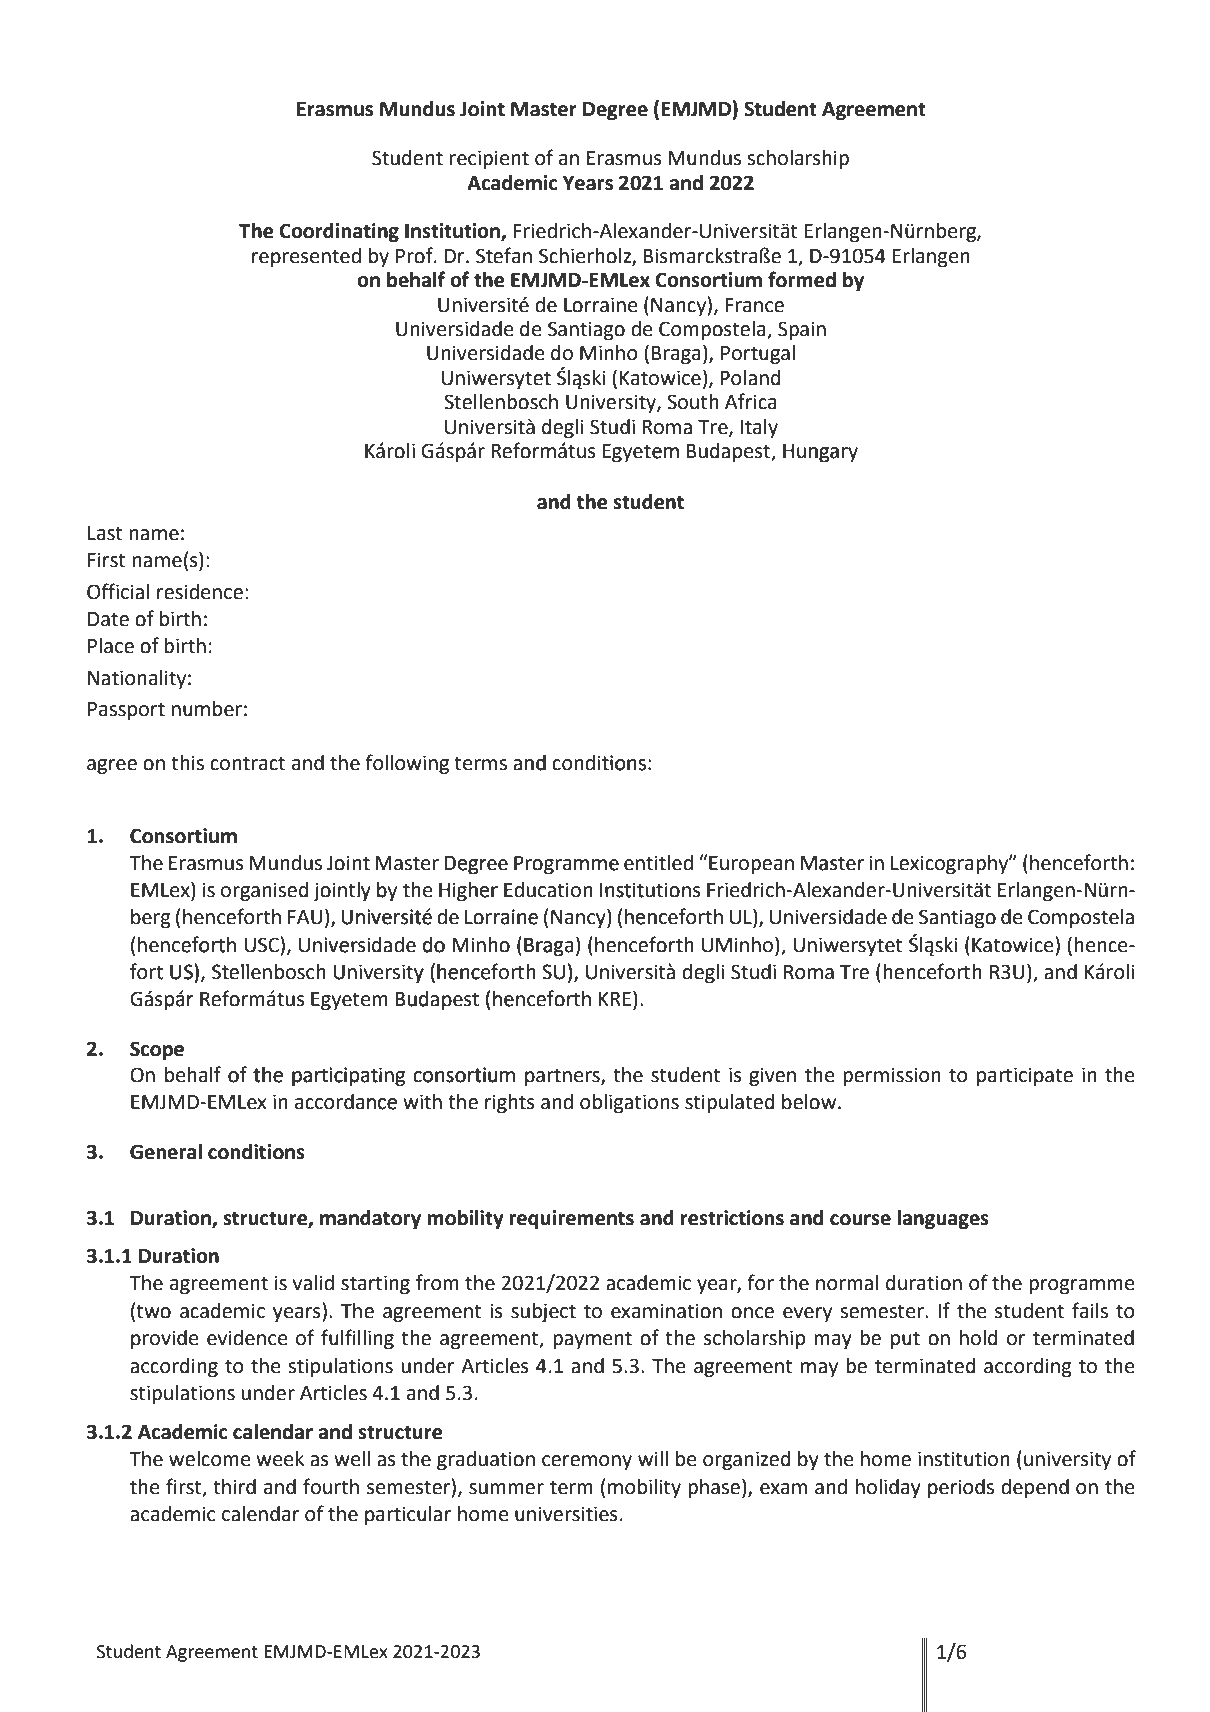 The height and width of the page is (1712, 1210). What do you see at coordinates (234, 1487) in the page?
I see `third` at bounding box center [234, 1487].
